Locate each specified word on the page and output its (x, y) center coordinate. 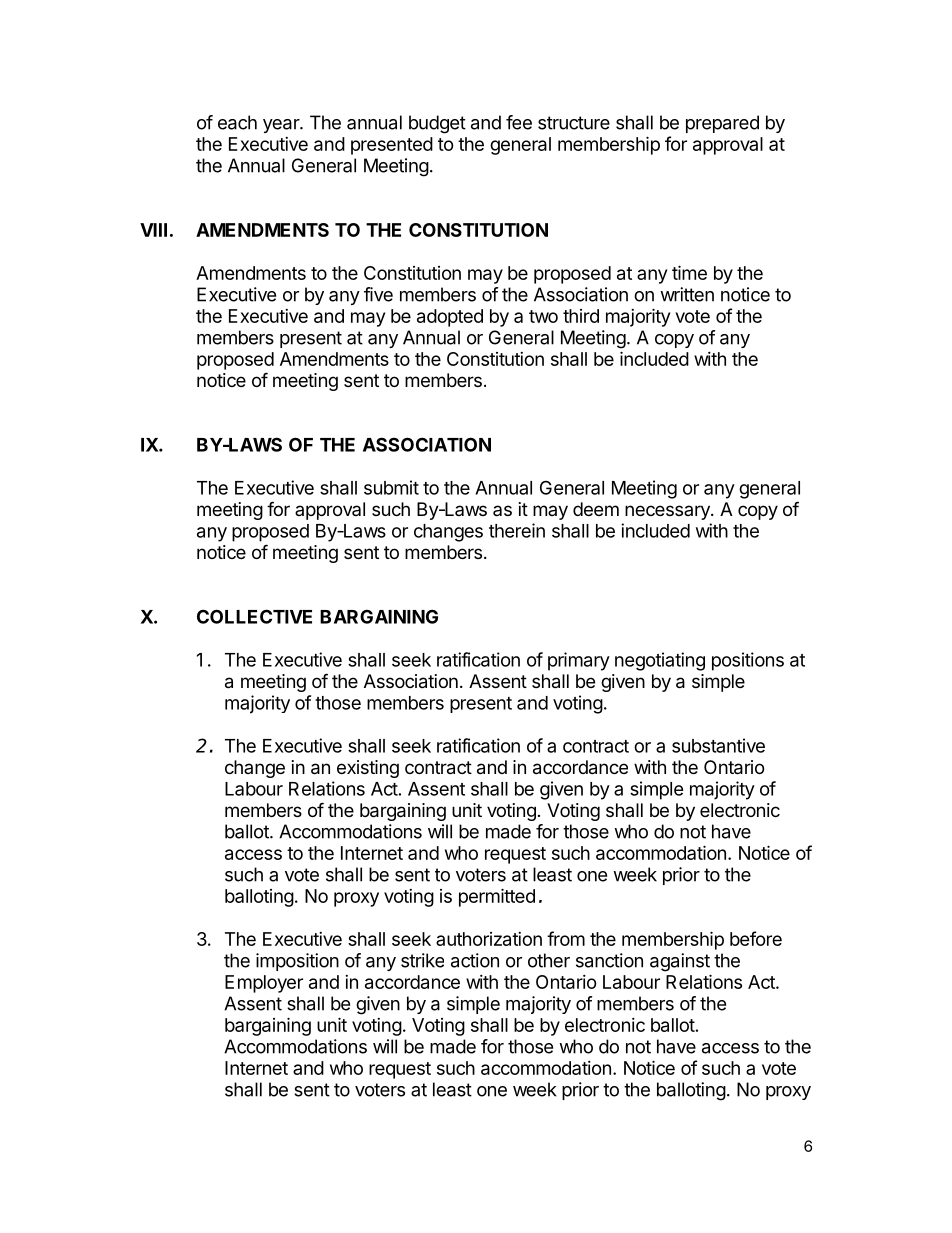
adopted (450, 318)
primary (579, 661)
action (475, 960)
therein (517, 530)
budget (437, 124)
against (680, 962)
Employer (264, 984)
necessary (668, 512)
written (687, 294)
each (237, 122)
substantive (718, 745)
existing (368, 769)
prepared (722, 124)
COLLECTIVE (254, 616)
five (378, 294)
